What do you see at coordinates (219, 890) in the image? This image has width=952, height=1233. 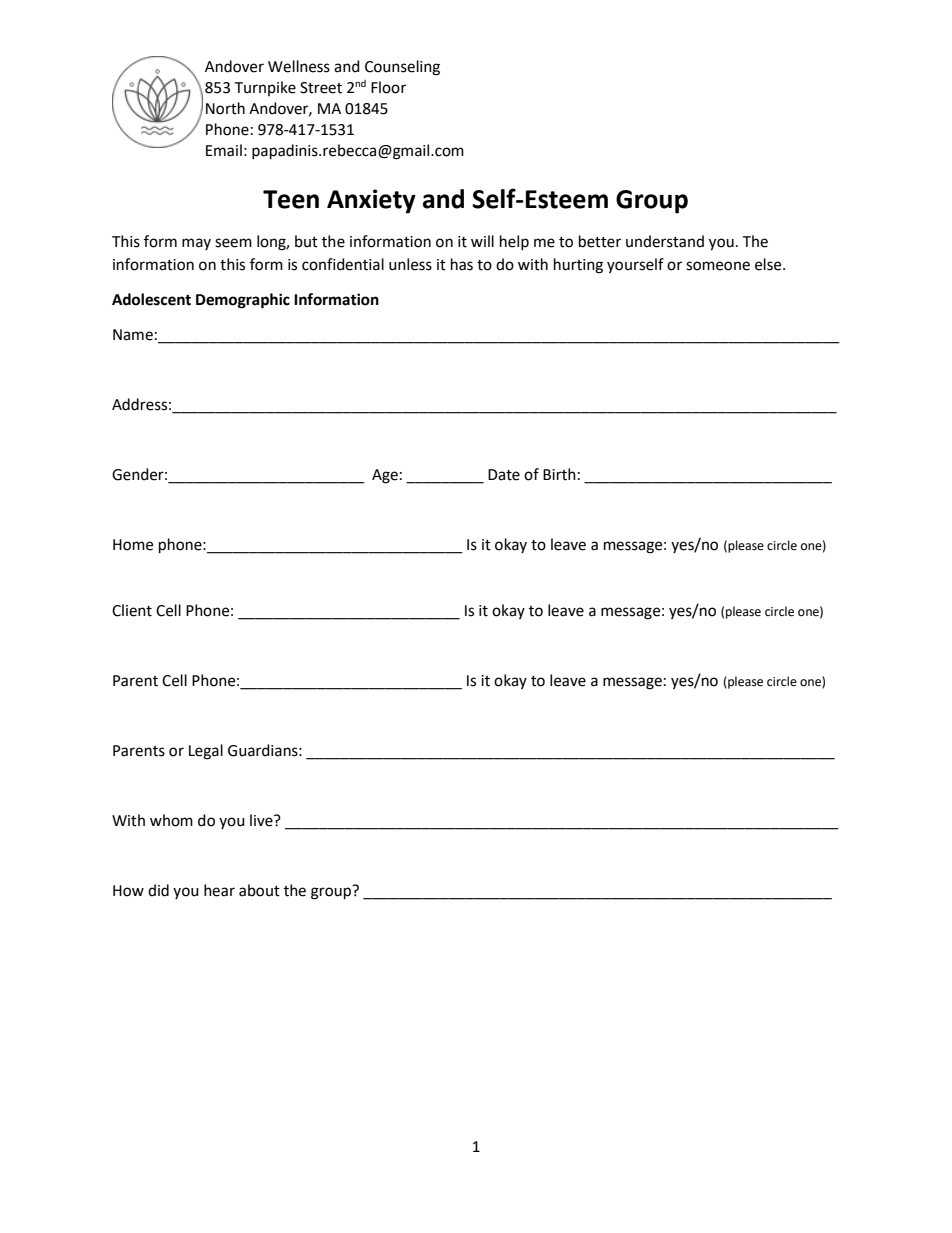 I see `hear` at bounding box center [219, 890].
